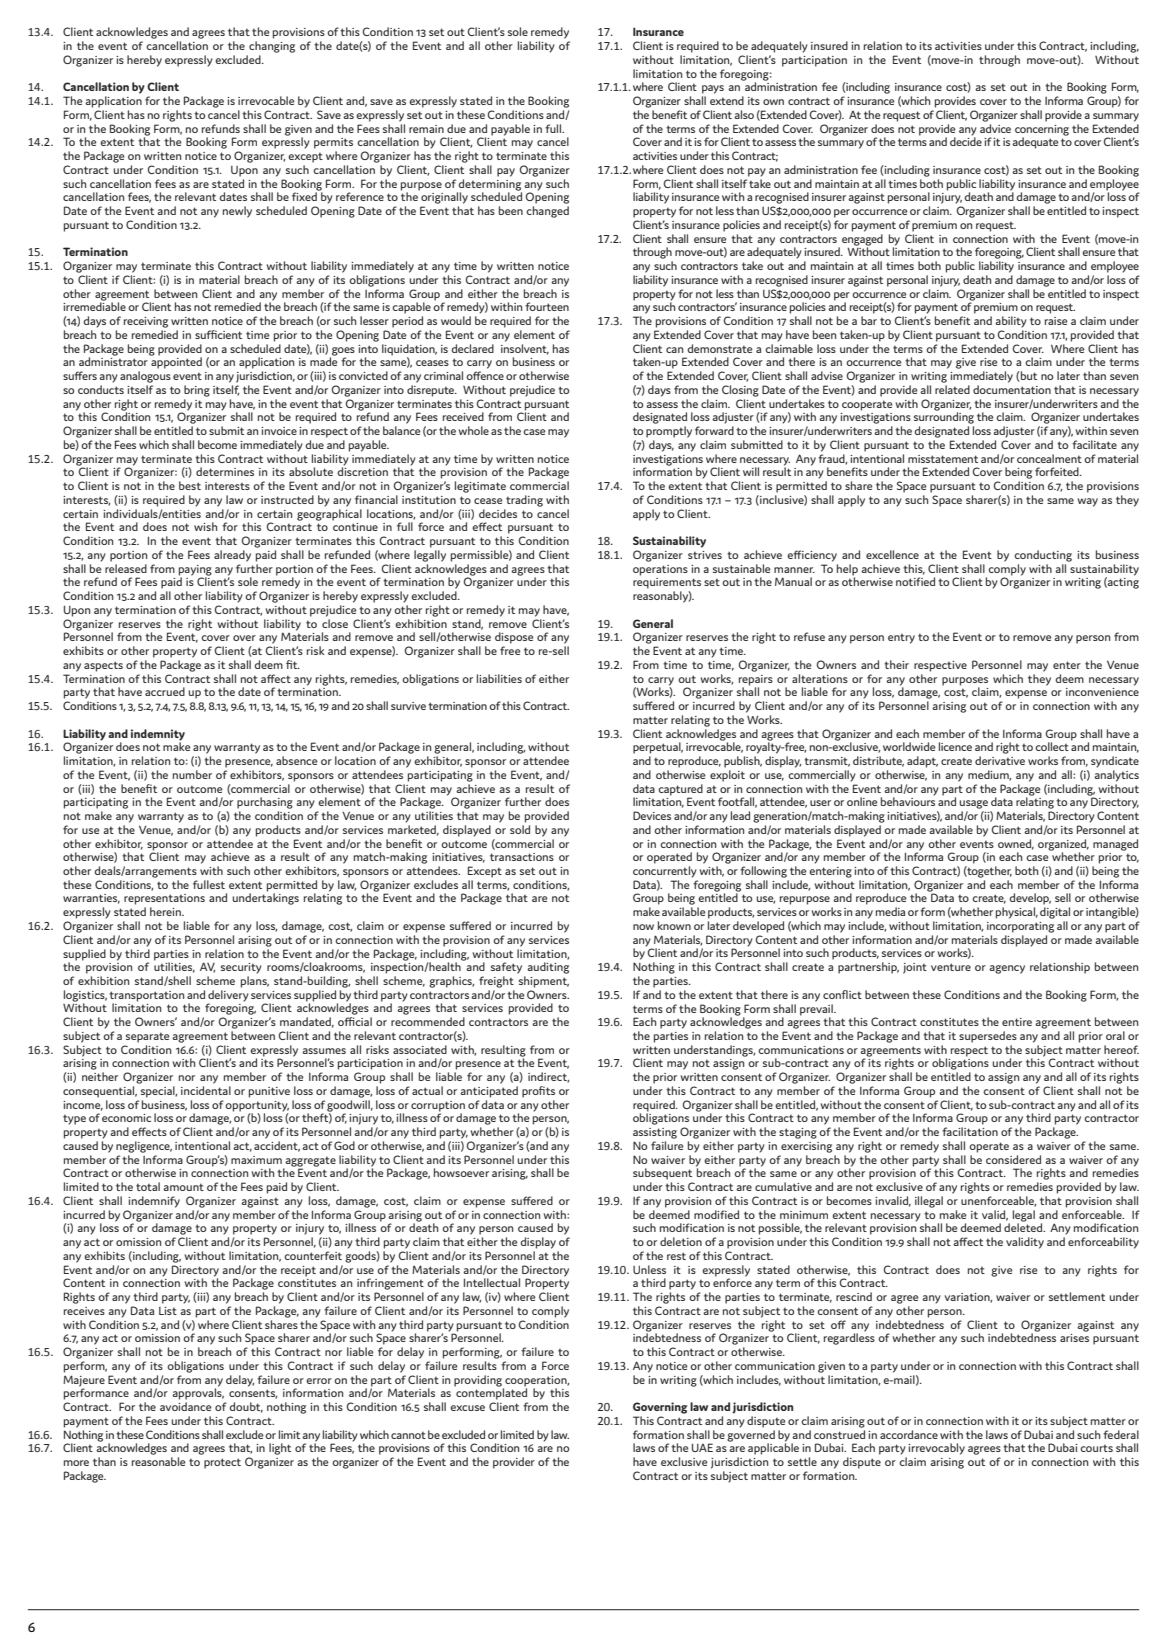 Image resolution: width=1167 pixels, height=1650 pixels. I want to click on irrevocably, so click(936, 1449).
